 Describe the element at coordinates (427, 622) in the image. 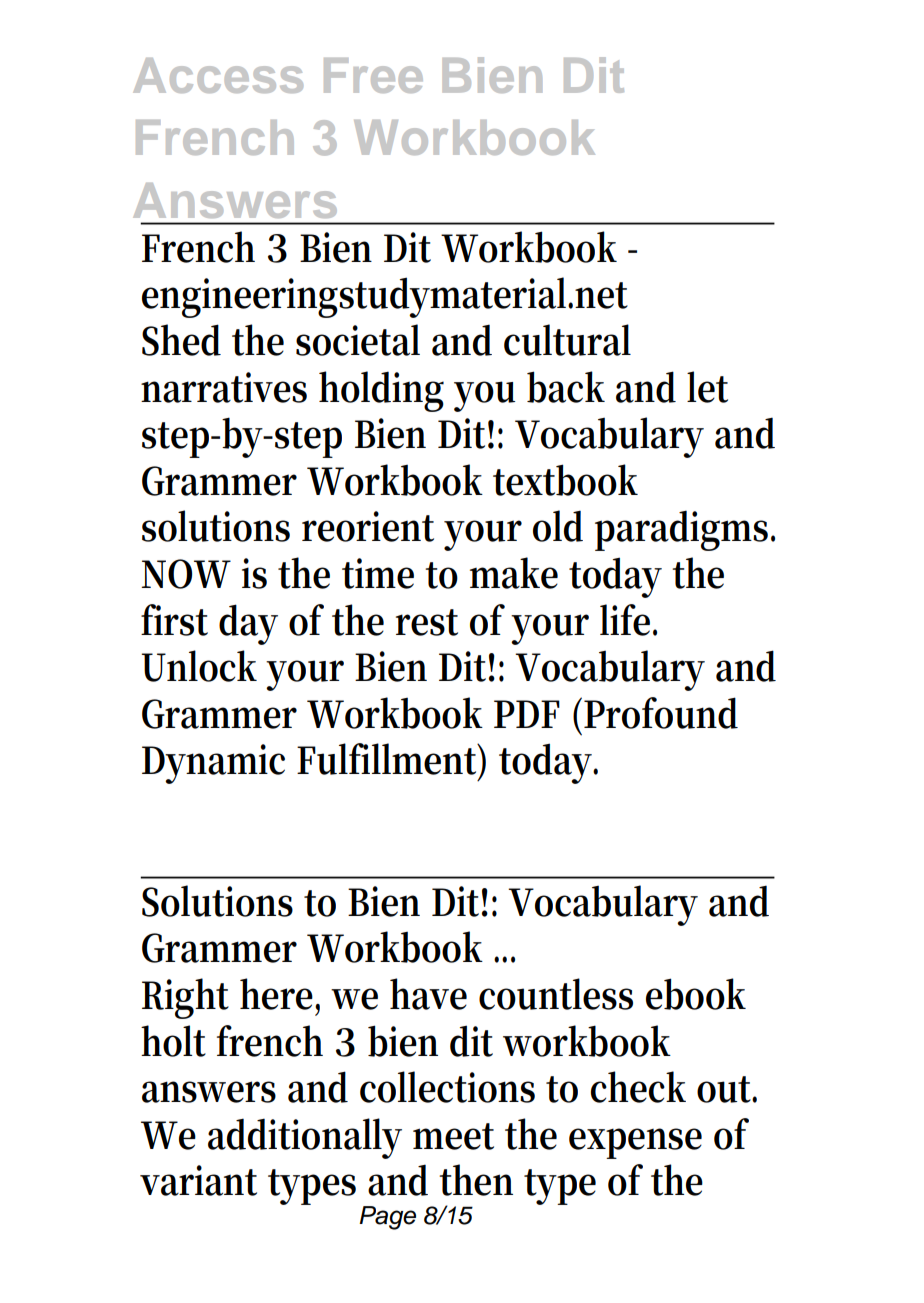

I see `rest` at that location.
